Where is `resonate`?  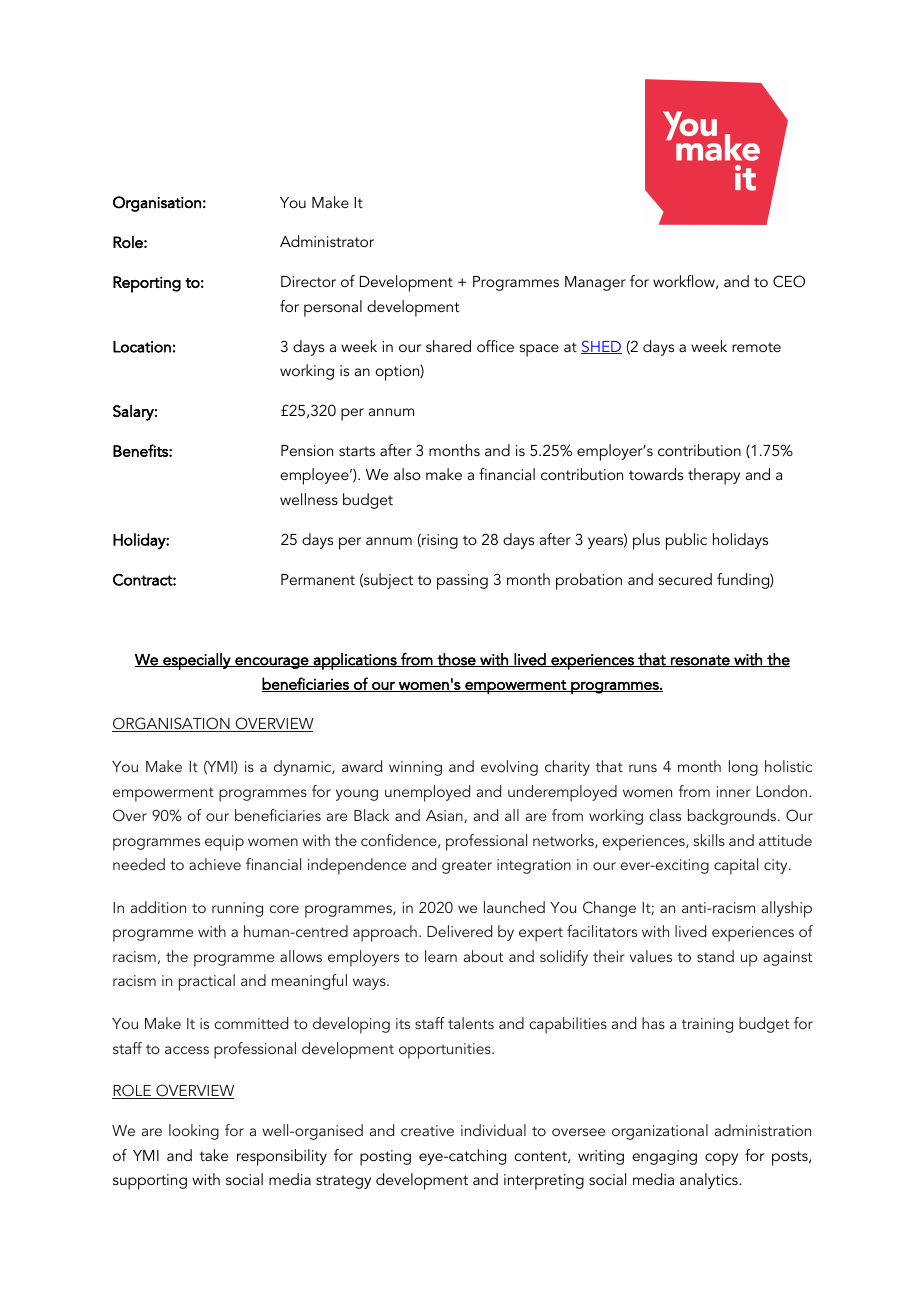 resonate is located at coordinates (700, 661).
